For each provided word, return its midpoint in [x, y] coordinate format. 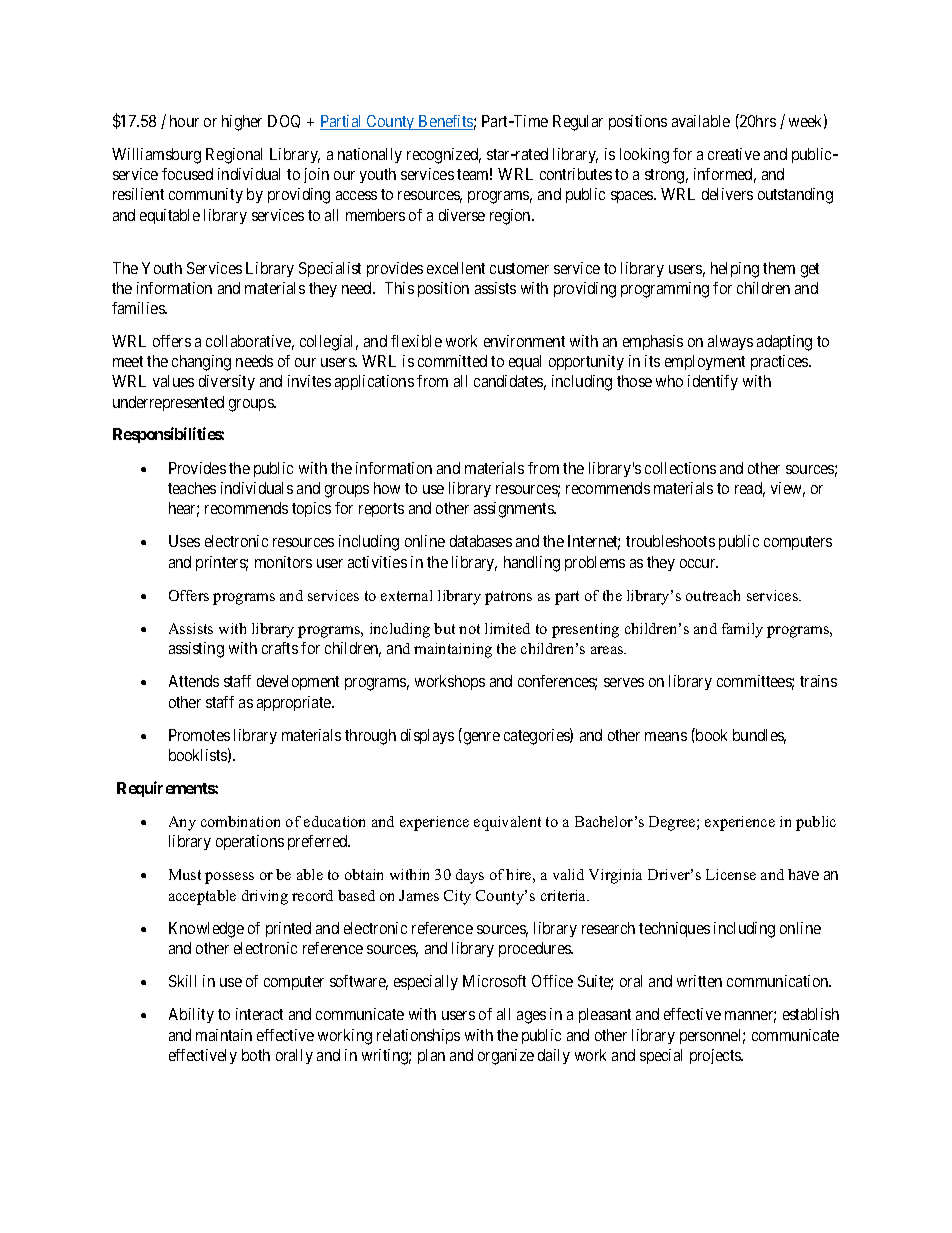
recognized [444, 156]
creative [734, 154]
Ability [191, 1015]
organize [506, 1057]
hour [184, 121]
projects [716, 1056]
